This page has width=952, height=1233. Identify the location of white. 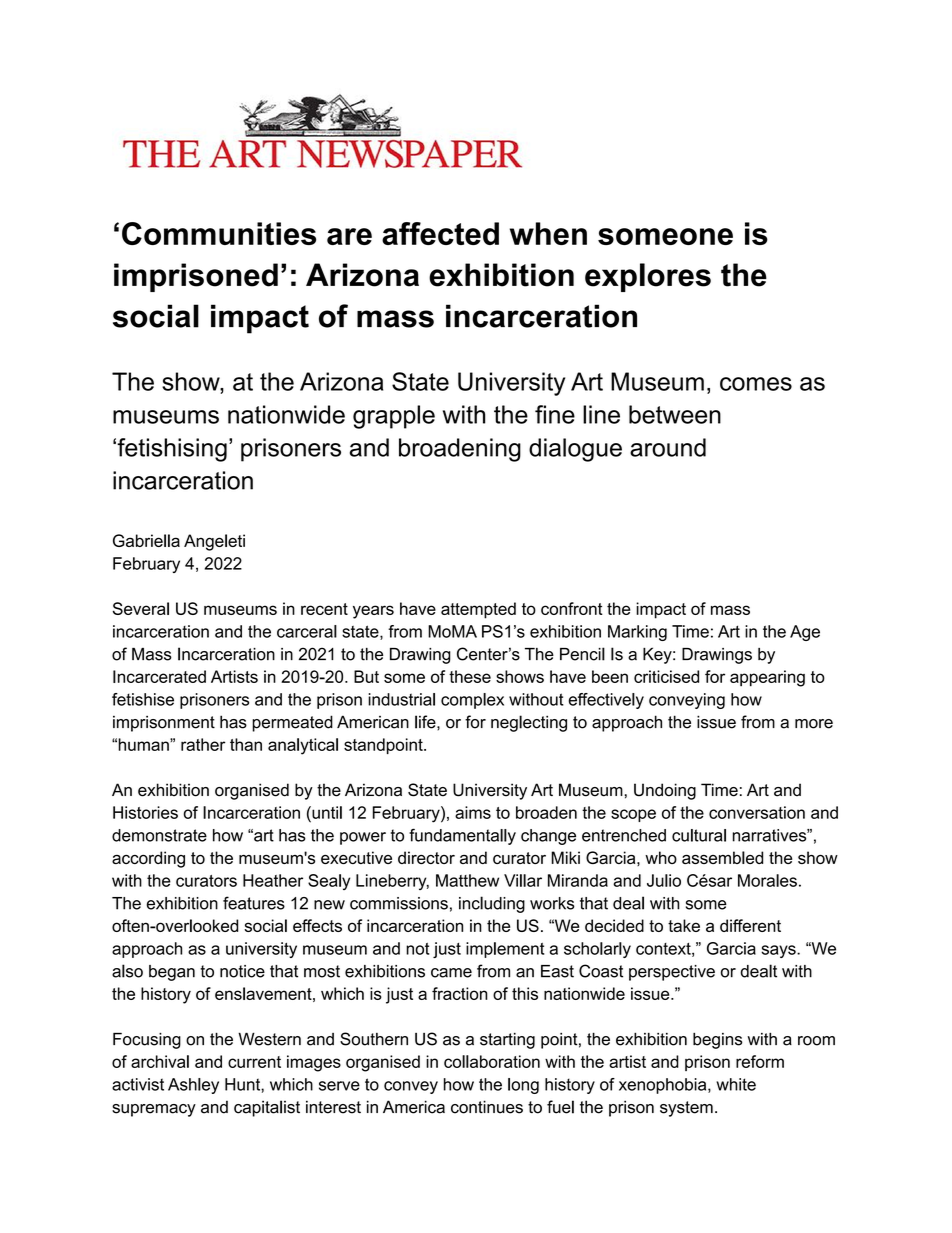
(736, 1084).
